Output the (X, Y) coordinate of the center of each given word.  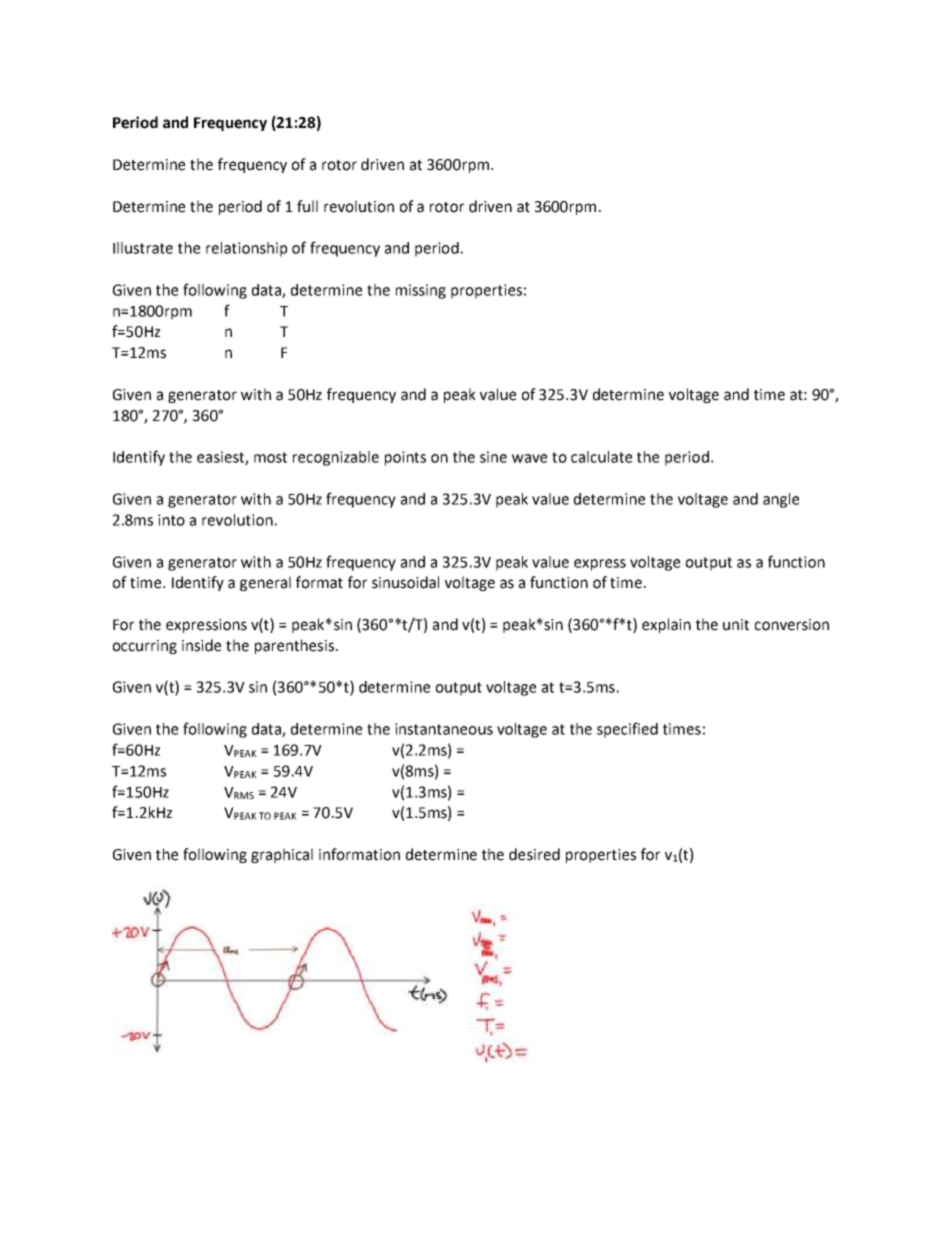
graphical (282, 855)
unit (736, 625)
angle (781, 500)
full (307, 206)
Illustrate (143, 248)
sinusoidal (405, 582)
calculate (601, 457)
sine (493, 457)
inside (201, 645)
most (270, 457)
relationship (246, 249)
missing (421, 291)
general (265, 583)
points (405, 458)
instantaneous (444, 729)
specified (627, 730)
